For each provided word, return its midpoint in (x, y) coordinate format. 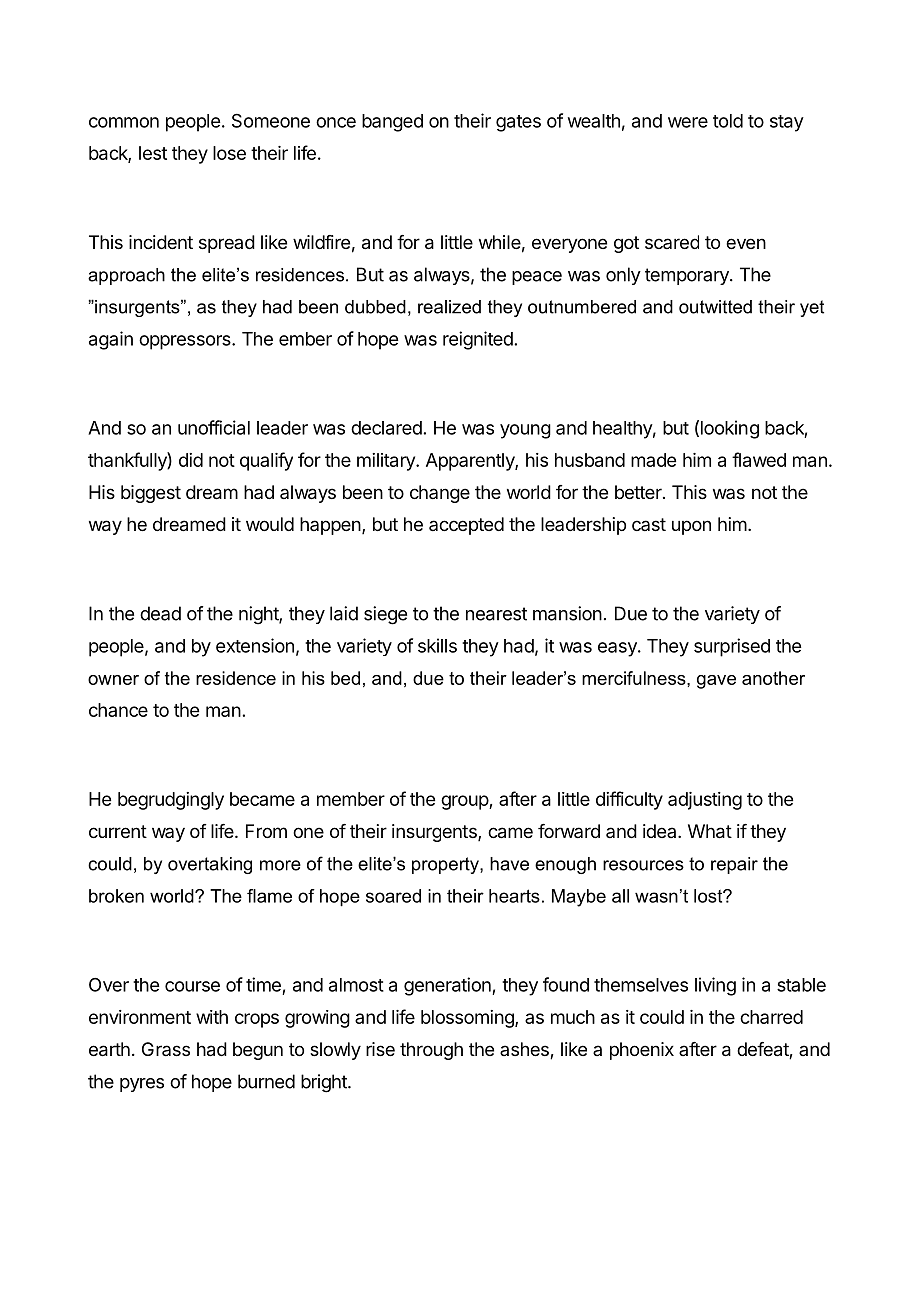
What (710, 831)
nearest (496, 614)
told (728, 121)
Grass (166, 1049)
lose (229, 153)
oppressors (186, 342)
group (465, 802)
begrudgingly (171, 801)
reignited (478, 340)
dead (160, 613)
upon (691, 527)
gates (518, 123)
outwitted (715, 307)
